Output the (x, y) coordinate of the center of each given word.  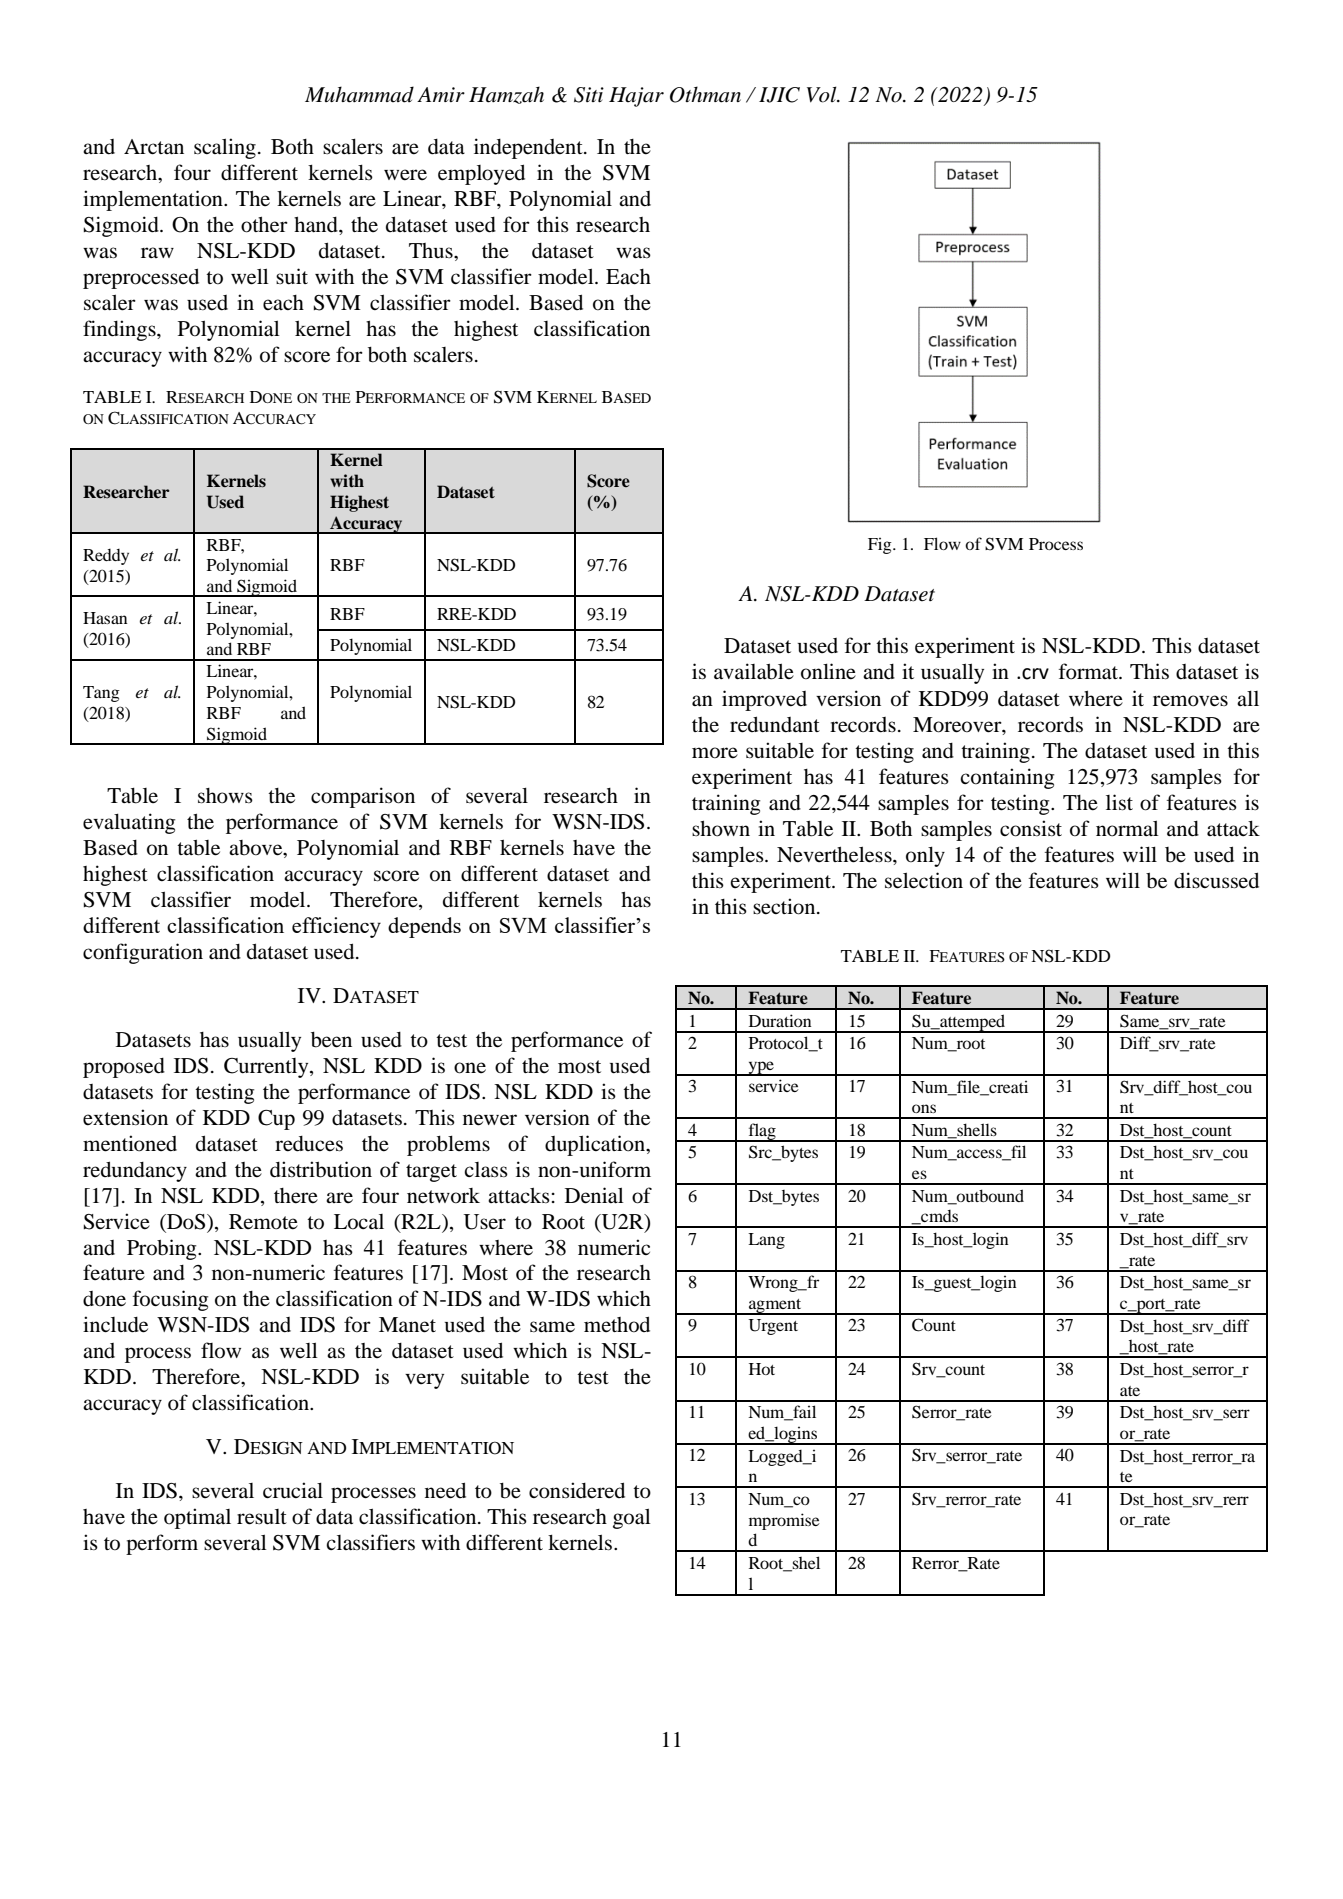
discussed (1216, 880)
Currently (267, 1068)
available (754, 671)
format (1090, 671)
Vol (823, 94)
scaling (225, 148)
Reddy (106, 557)
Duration (780, 1020)
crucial (293, 1490)
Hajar (636, 97)
